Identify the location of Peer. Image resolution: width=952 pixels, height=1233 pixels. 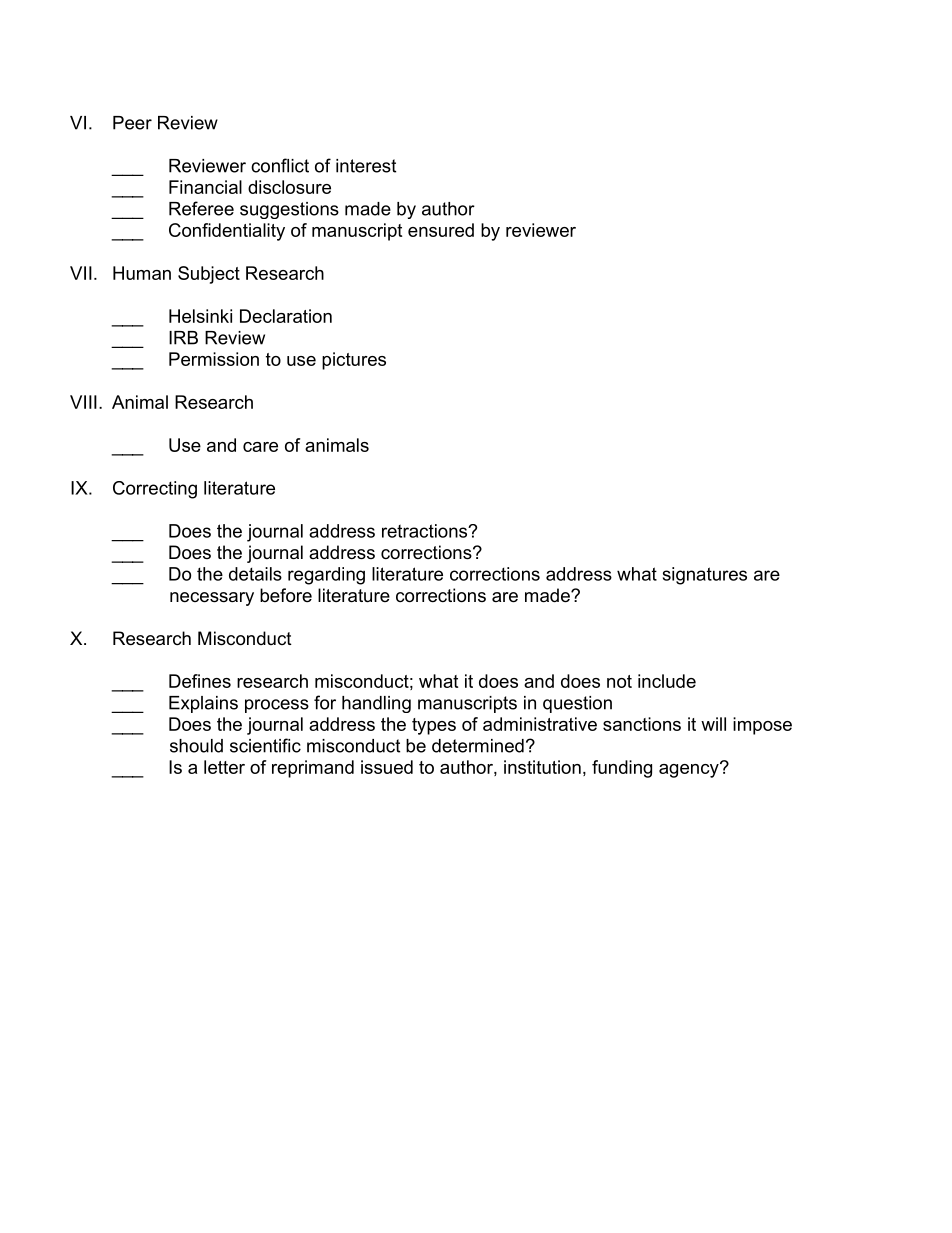
(132, 123).
